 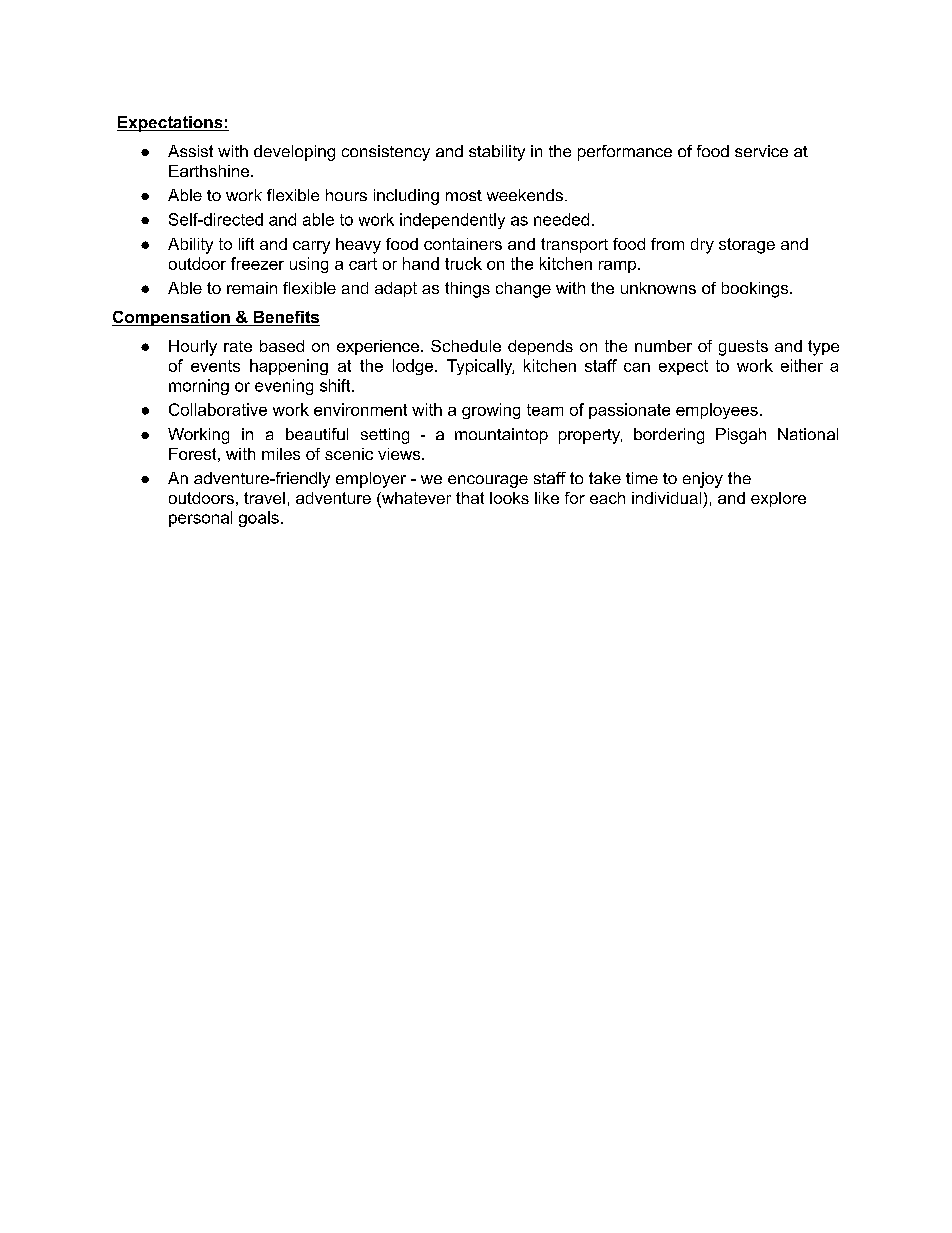 I want to click on service, so click(x=761, y=151).
